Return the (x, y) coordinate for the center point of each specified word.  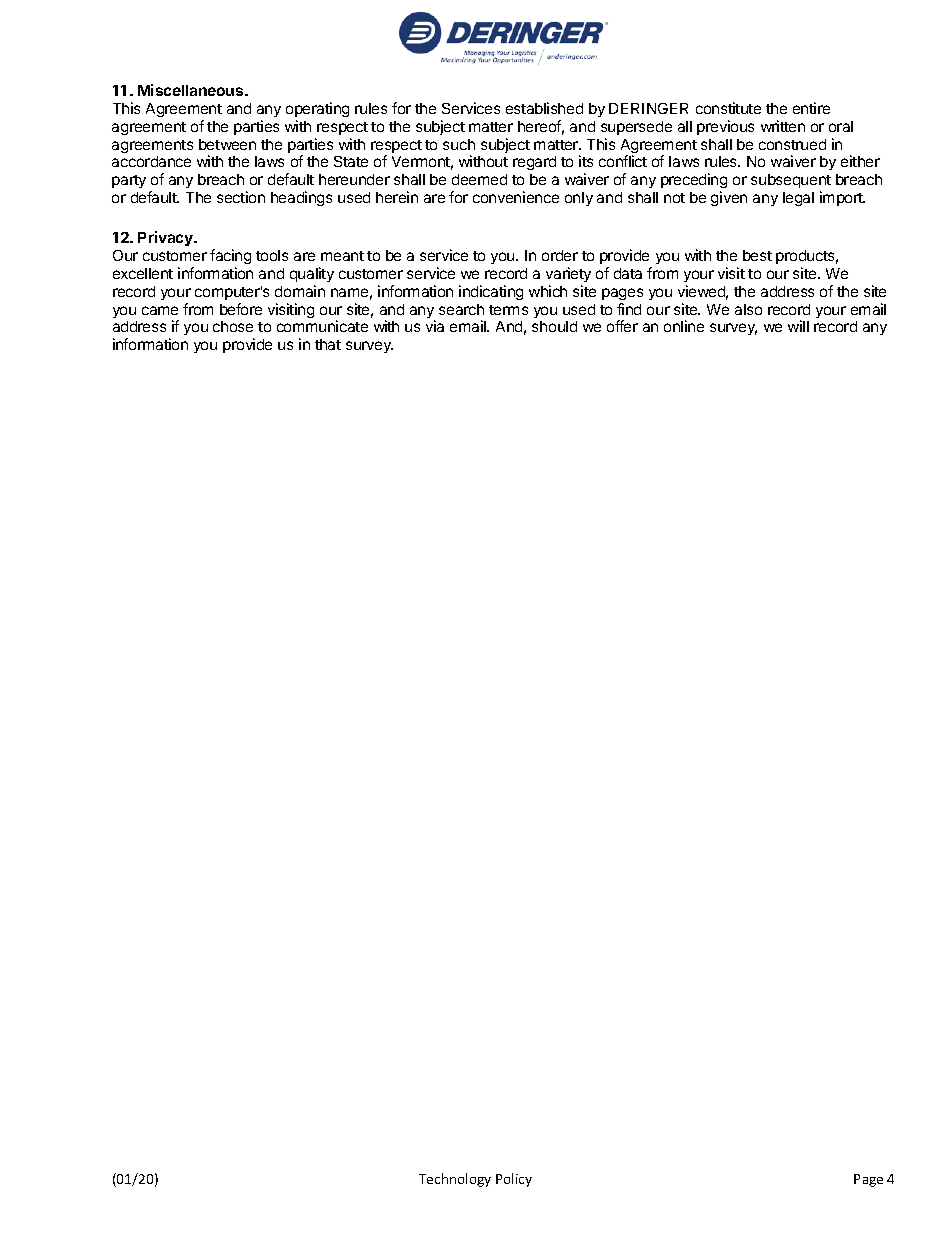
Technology (455, 1180)
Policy (514, 1180)
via (435, 326)
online (684, 326)
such (459, 144)
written (783, 126)
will (798, 326)
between (227, 144)
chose (233, 326)
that (328, 344)
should (554, 326)
